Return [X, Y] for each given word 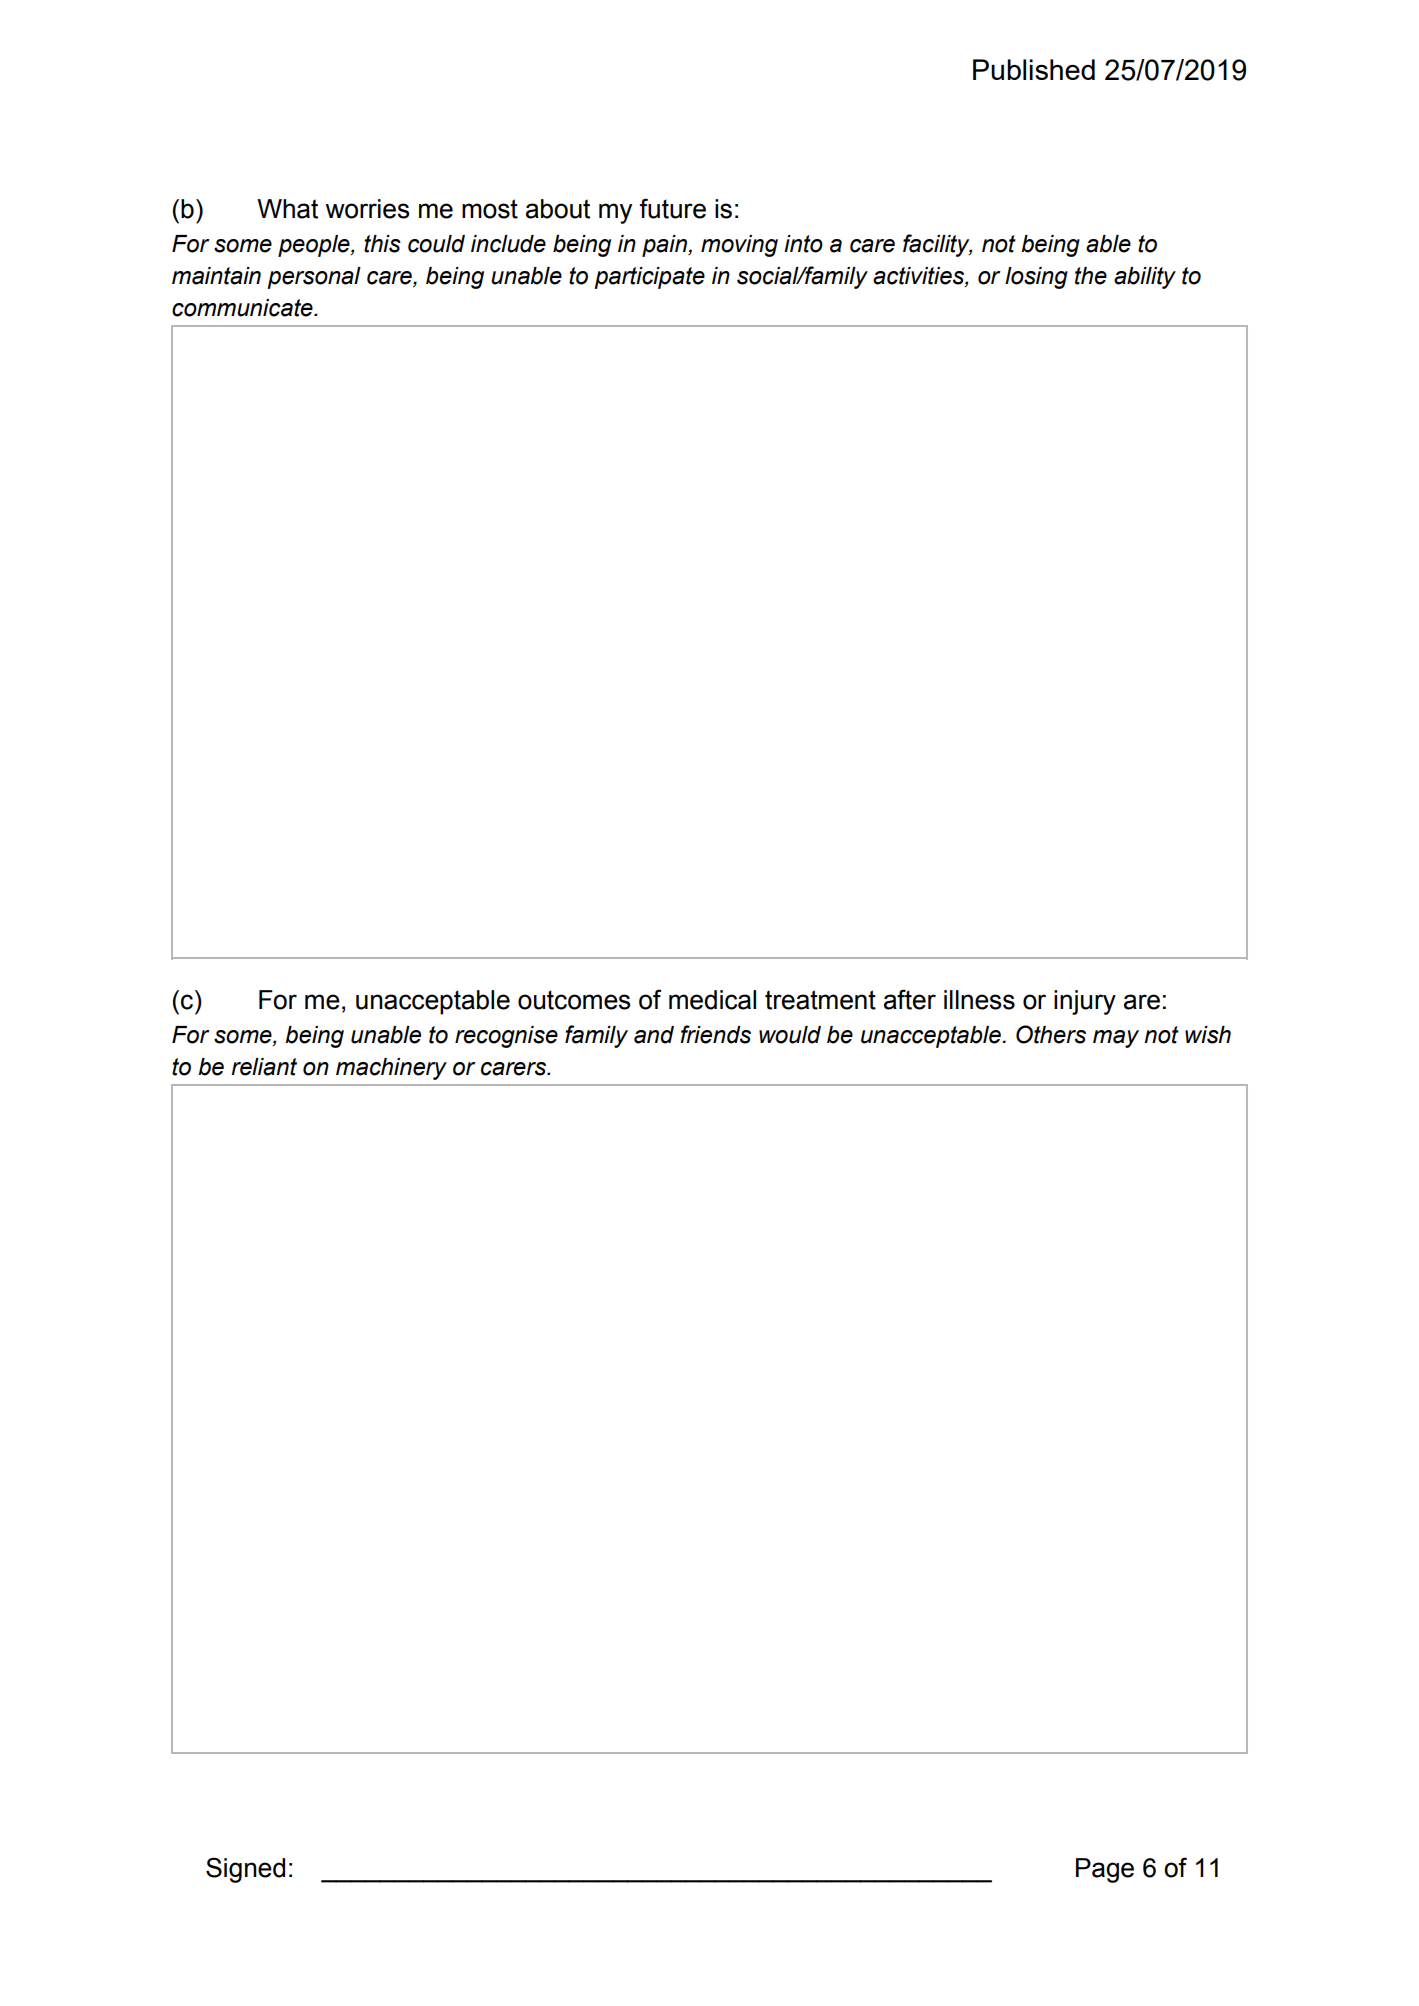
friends [715, 1034]
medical [712, 1000]
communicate [243, 308]
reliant [264, 1067]
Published [1034, 69]
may [1116, 1039]
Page [1105, 1870]
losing [1036, 278]
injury [1085, 1002]
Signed [245, 1870]
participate [649, 278]
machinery [391, 1069]
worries [367, 209]
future [672, 208]
